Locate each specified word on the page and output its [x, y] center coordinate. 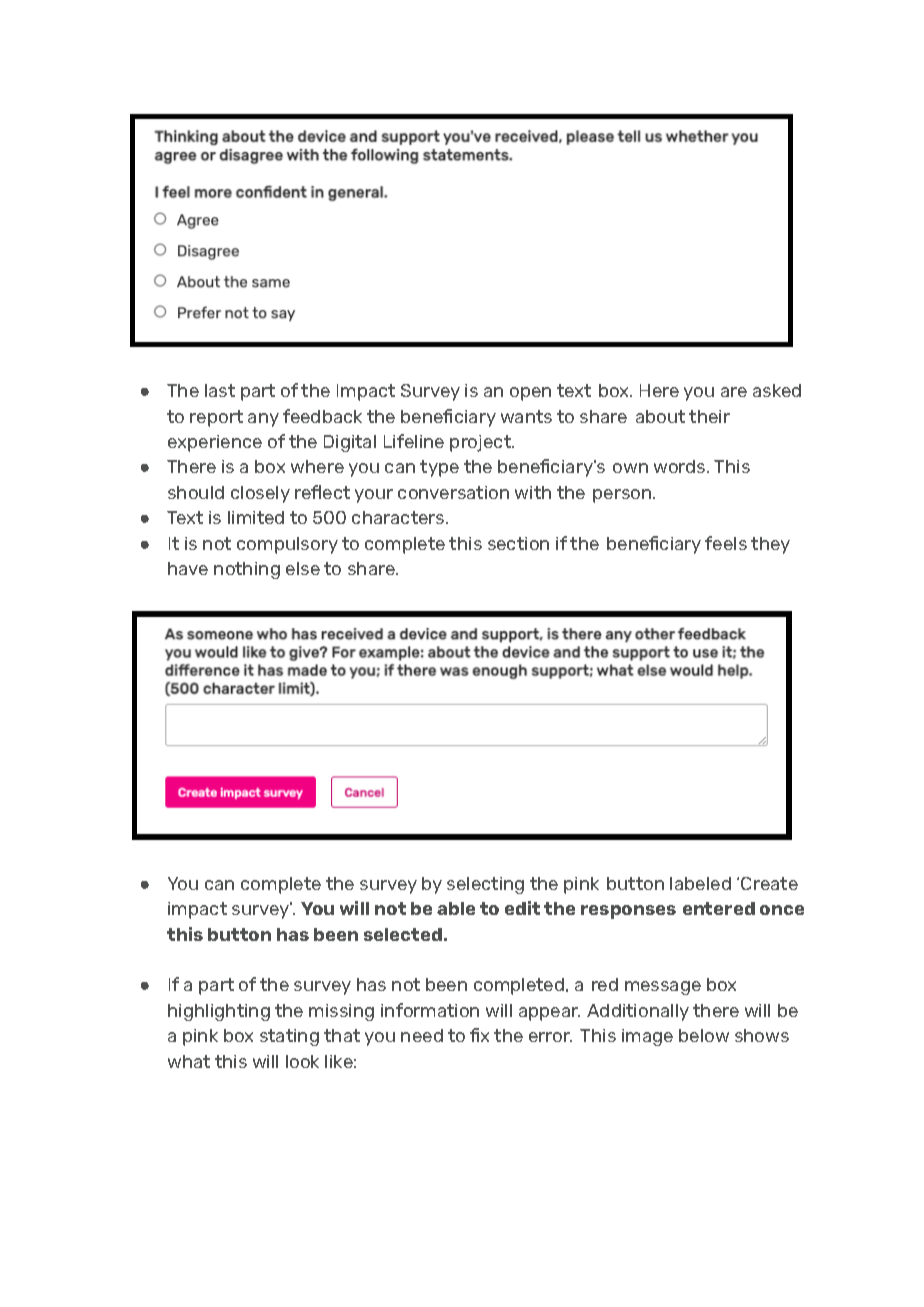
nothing [247, 570]
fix [479, 1035]
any [263, 420]
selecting [485, 885]
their [709, 416]
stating [289, 1037]
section [518, 543]
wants [526, 416]
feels [726, 543]
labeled [700, 883]
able [456, 908]
